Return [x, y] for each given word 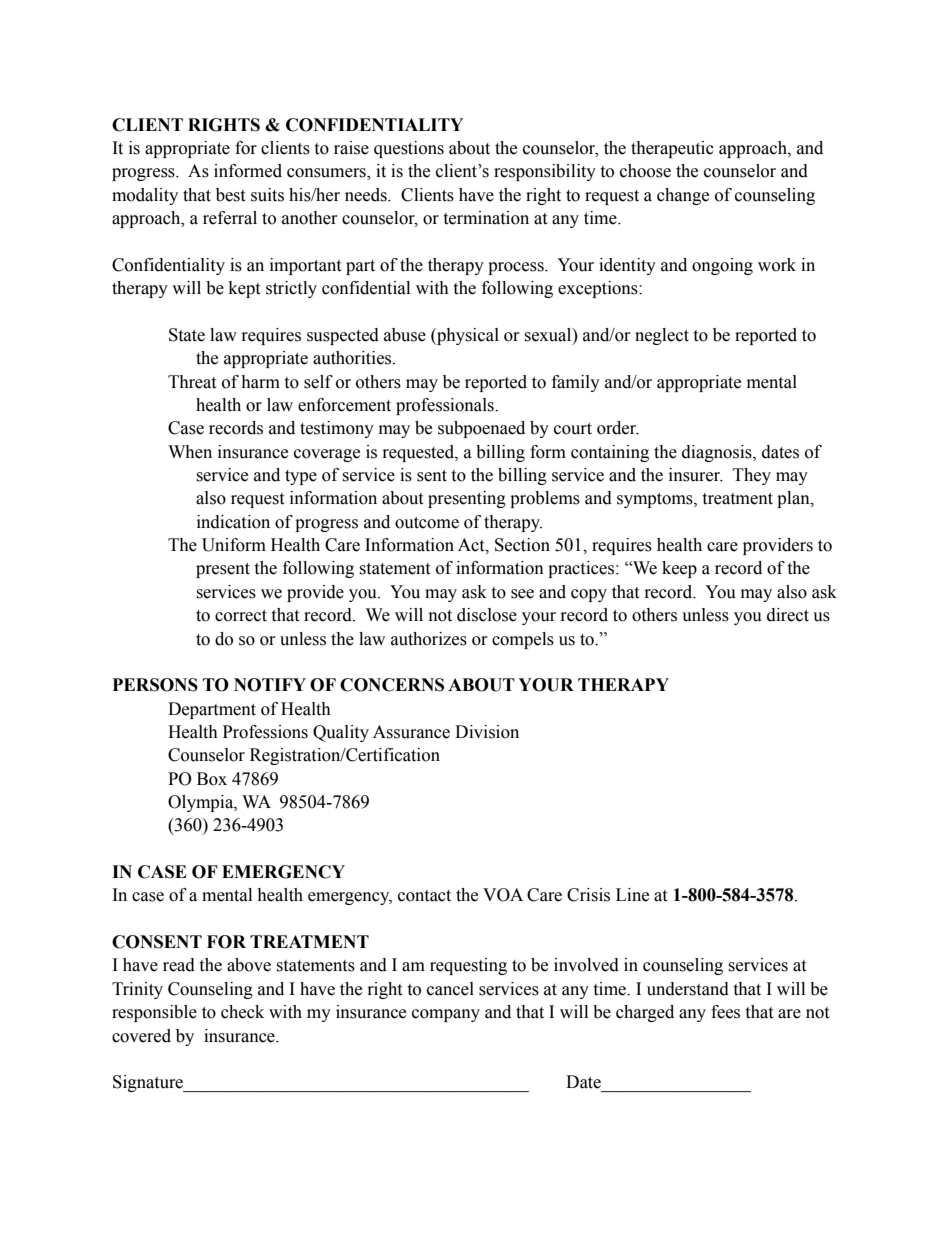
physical [467, 336]
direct [788, 615]
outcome [427, 523]
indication [233, 522]
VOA [503, 895]
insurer [696, 475]
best [230, 195]
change [683, 196]
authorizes [429, 639]
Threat [192, 382]
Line [632, 895]
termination [486, 218]
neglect [662, 336]
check [242, 1012]
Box [212, 779]
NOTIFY [270, 685]
